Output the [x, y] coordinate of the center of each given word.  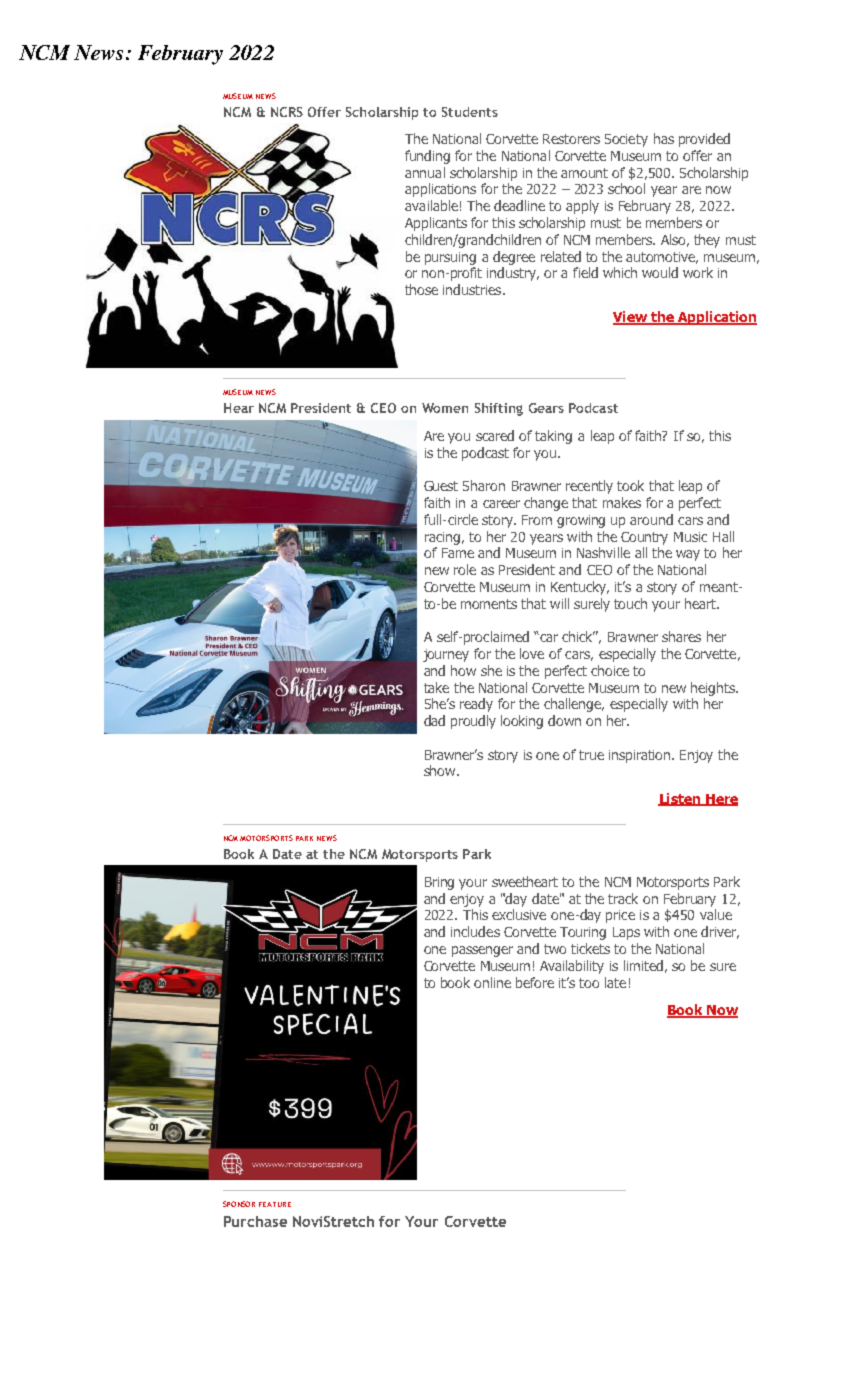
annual [425, 172]
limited [643, 965]
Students [470, 112]
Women [445, 408]
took [630, 485]
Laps [626, 933]
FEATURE [275, 1204]
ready [476, 705]
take [436, 687]
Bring [439, 883]
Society [626, 140]
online [492, 982]
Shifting [499, 409]
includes [475, 931]
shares [681, 636]
